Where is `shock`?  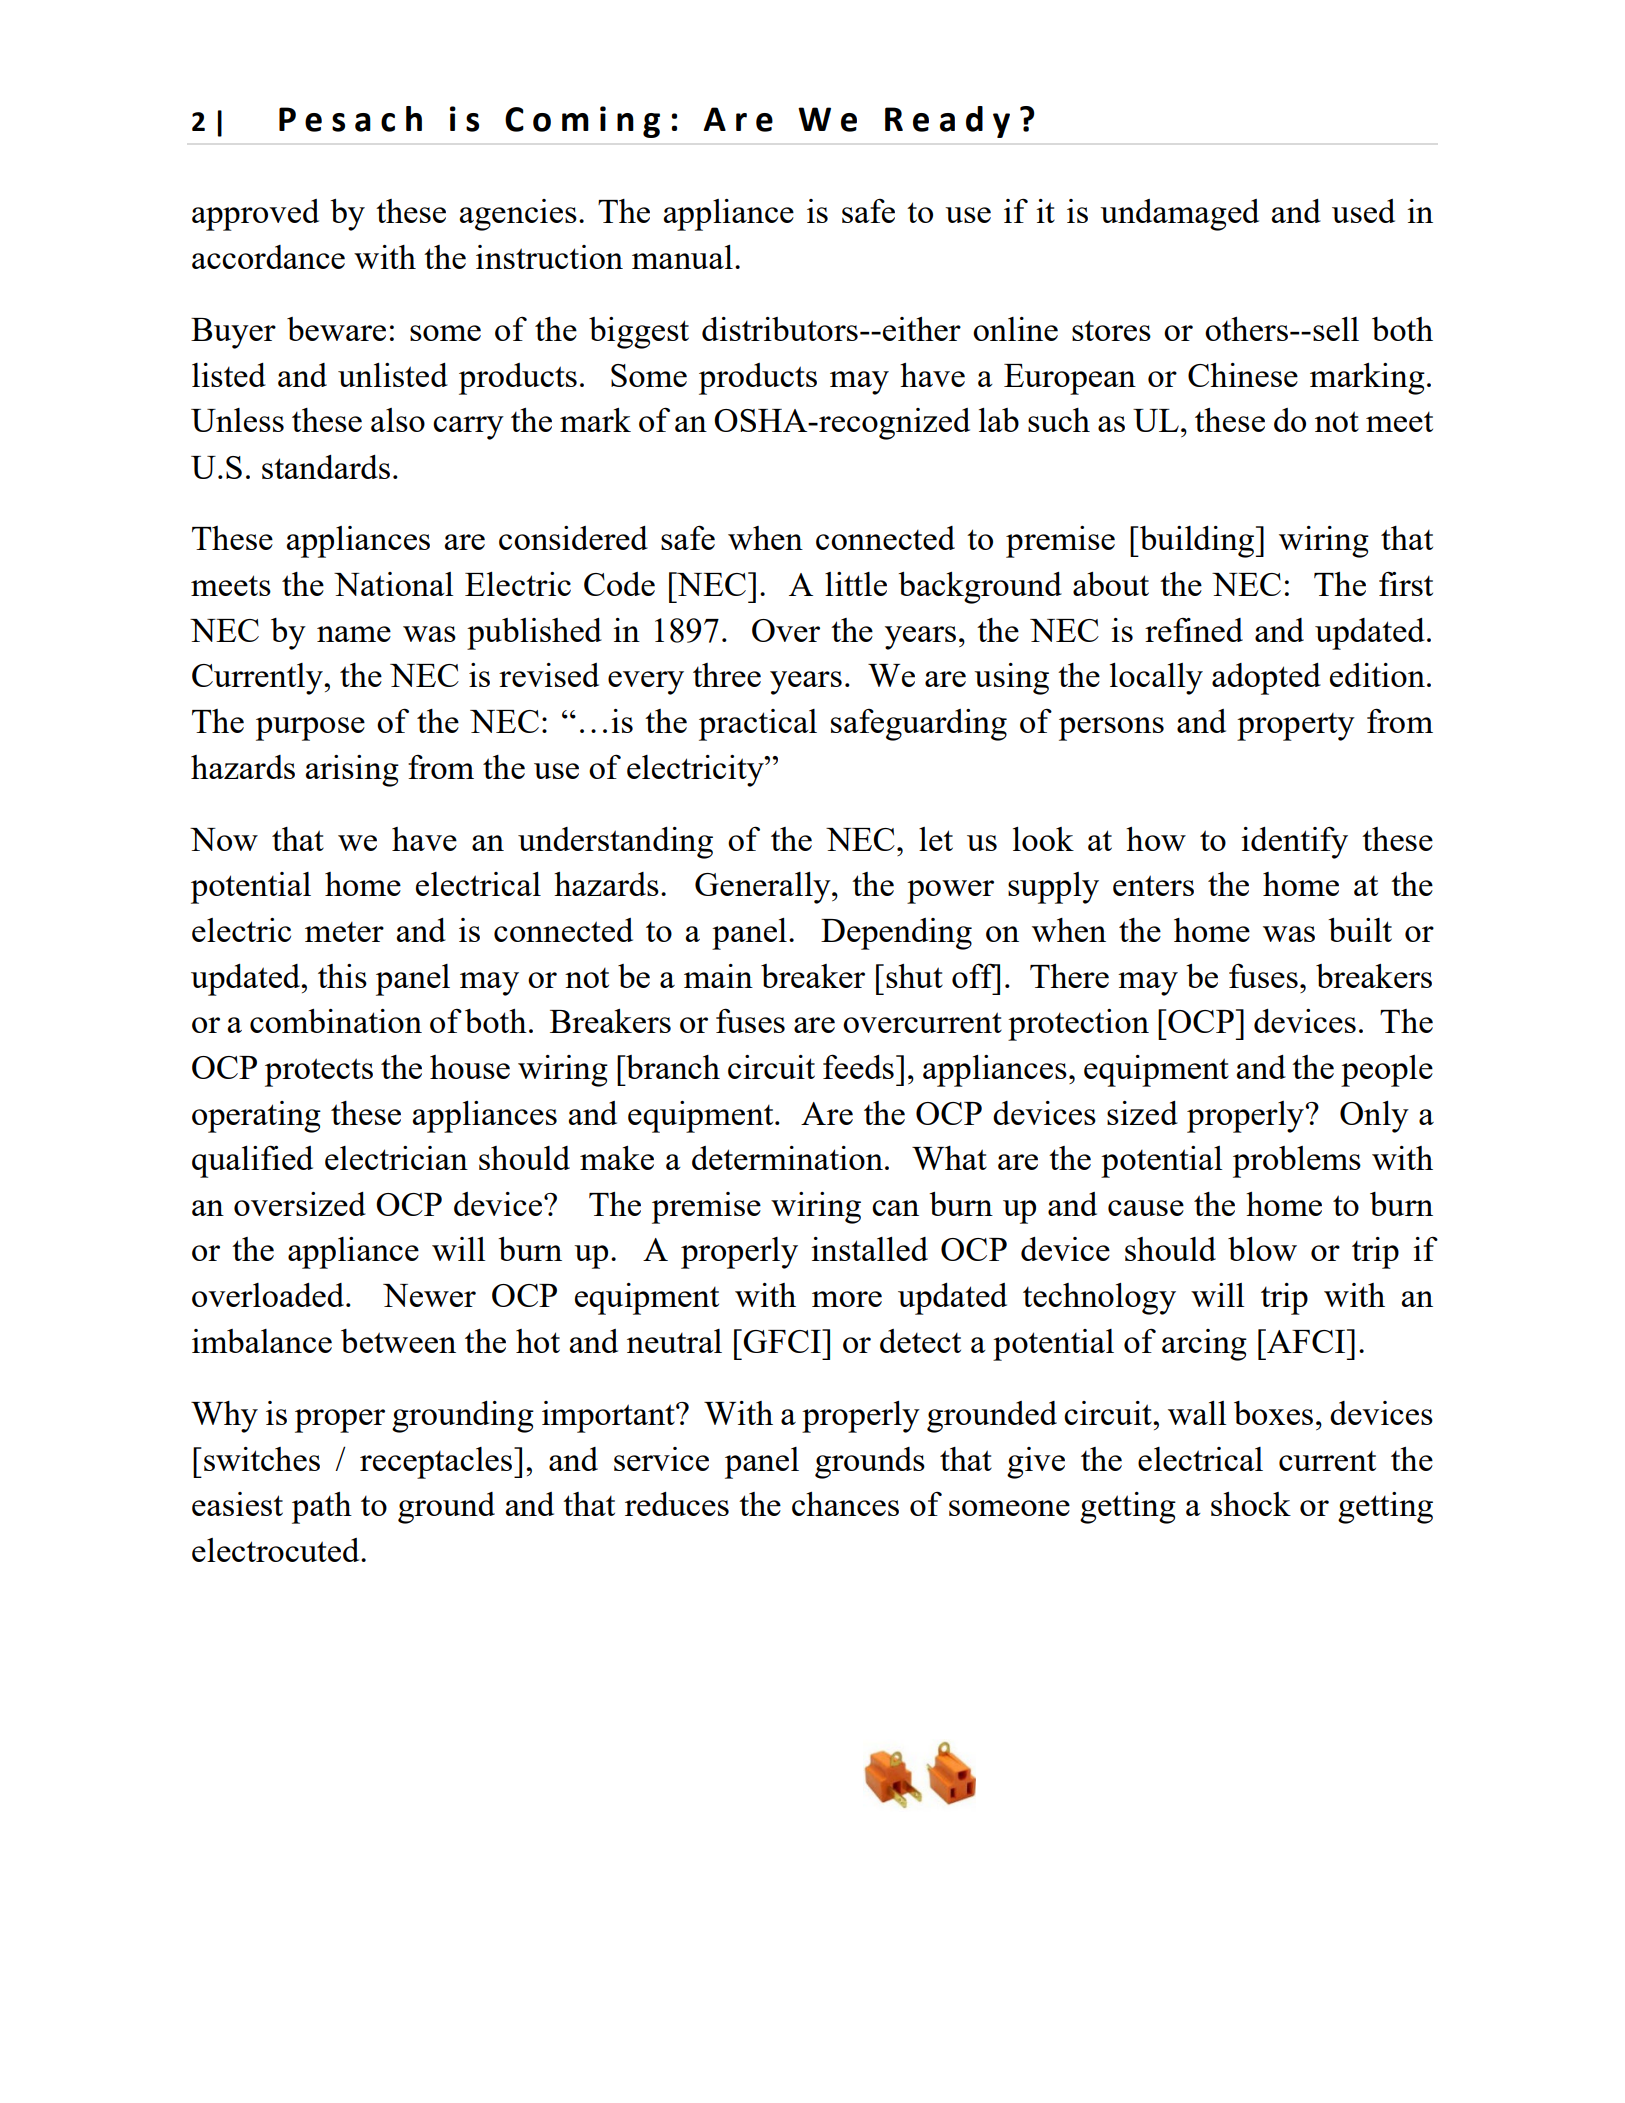
shock is located at coordinates (1251, 1504).
